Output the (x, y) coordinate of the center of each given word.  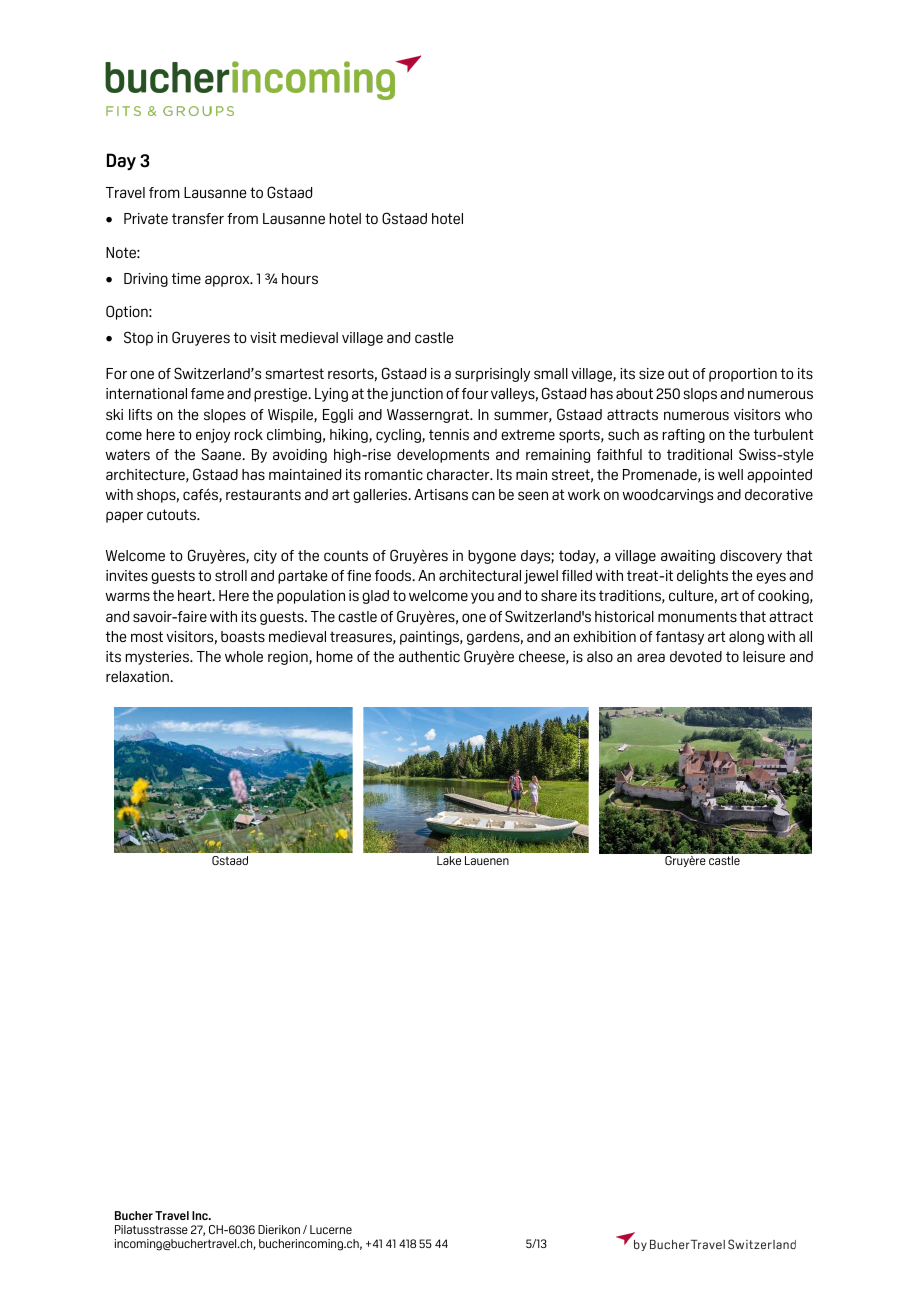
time (186, 278)
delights (702, 577)
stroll (231, 575)
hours (300, 278)
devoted (696, 656)
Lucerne (331, 1229)
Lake (449, 860)
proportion (743, 375)
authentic (429, 656)
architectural (480, 575)
